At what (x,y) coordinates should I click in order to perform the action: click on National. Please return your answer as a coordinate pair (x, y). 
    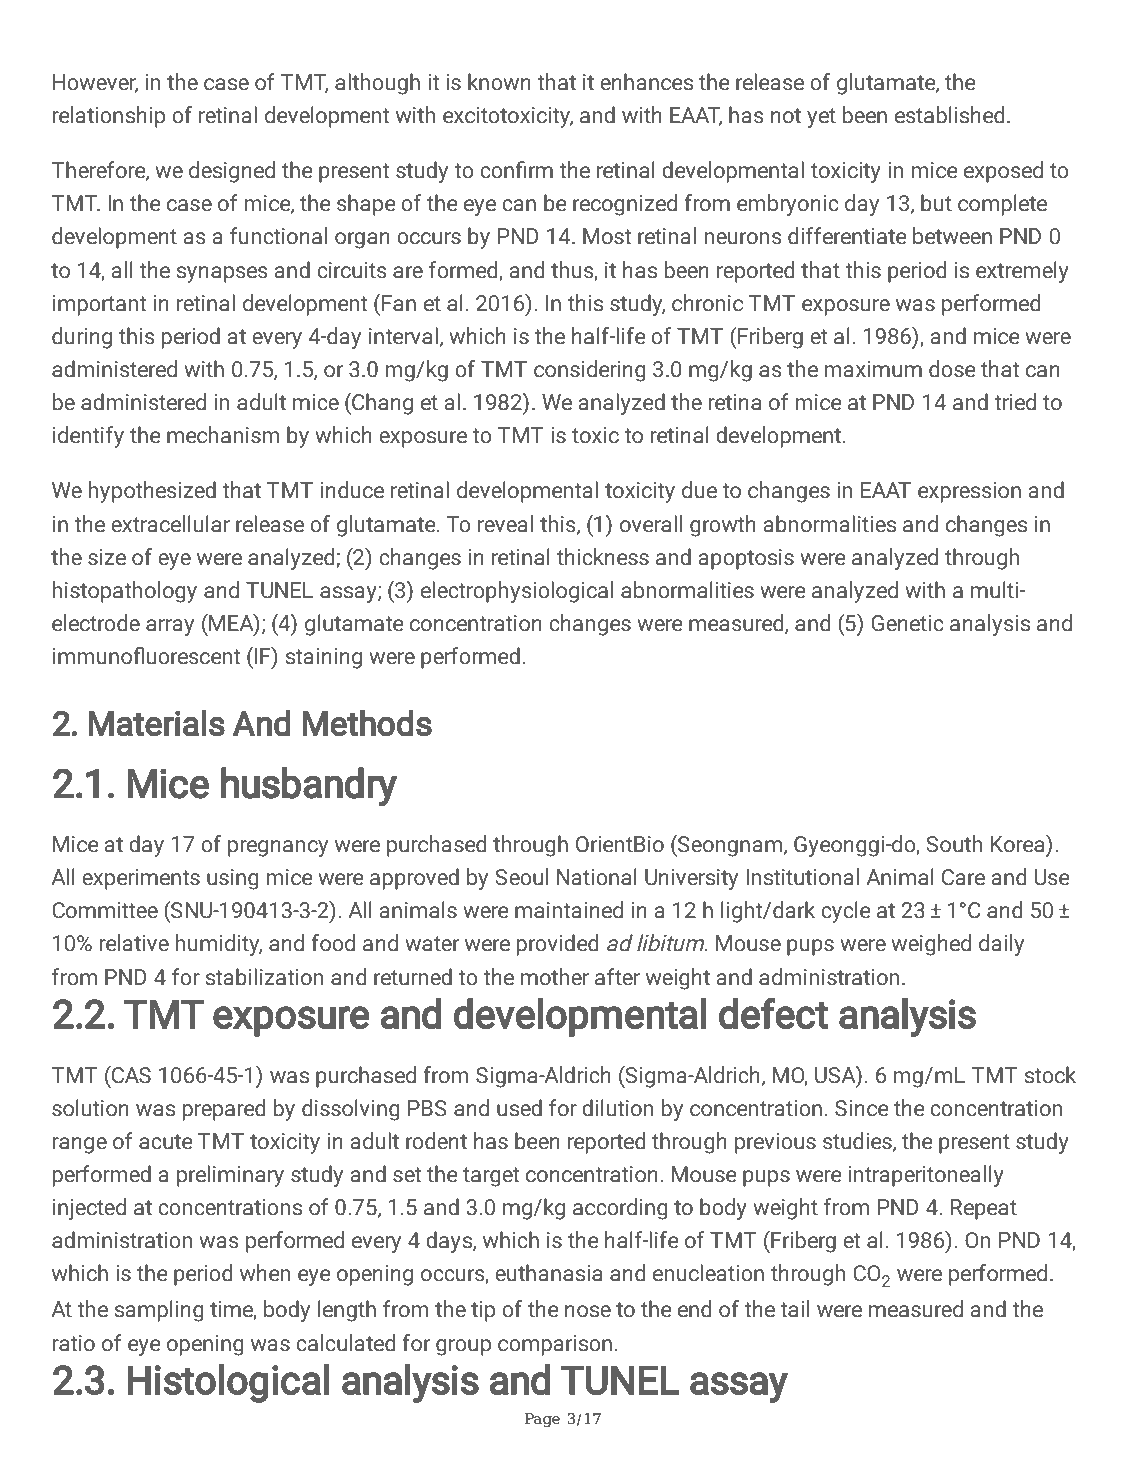
    Looking at the image, I should click on (597, 877).
